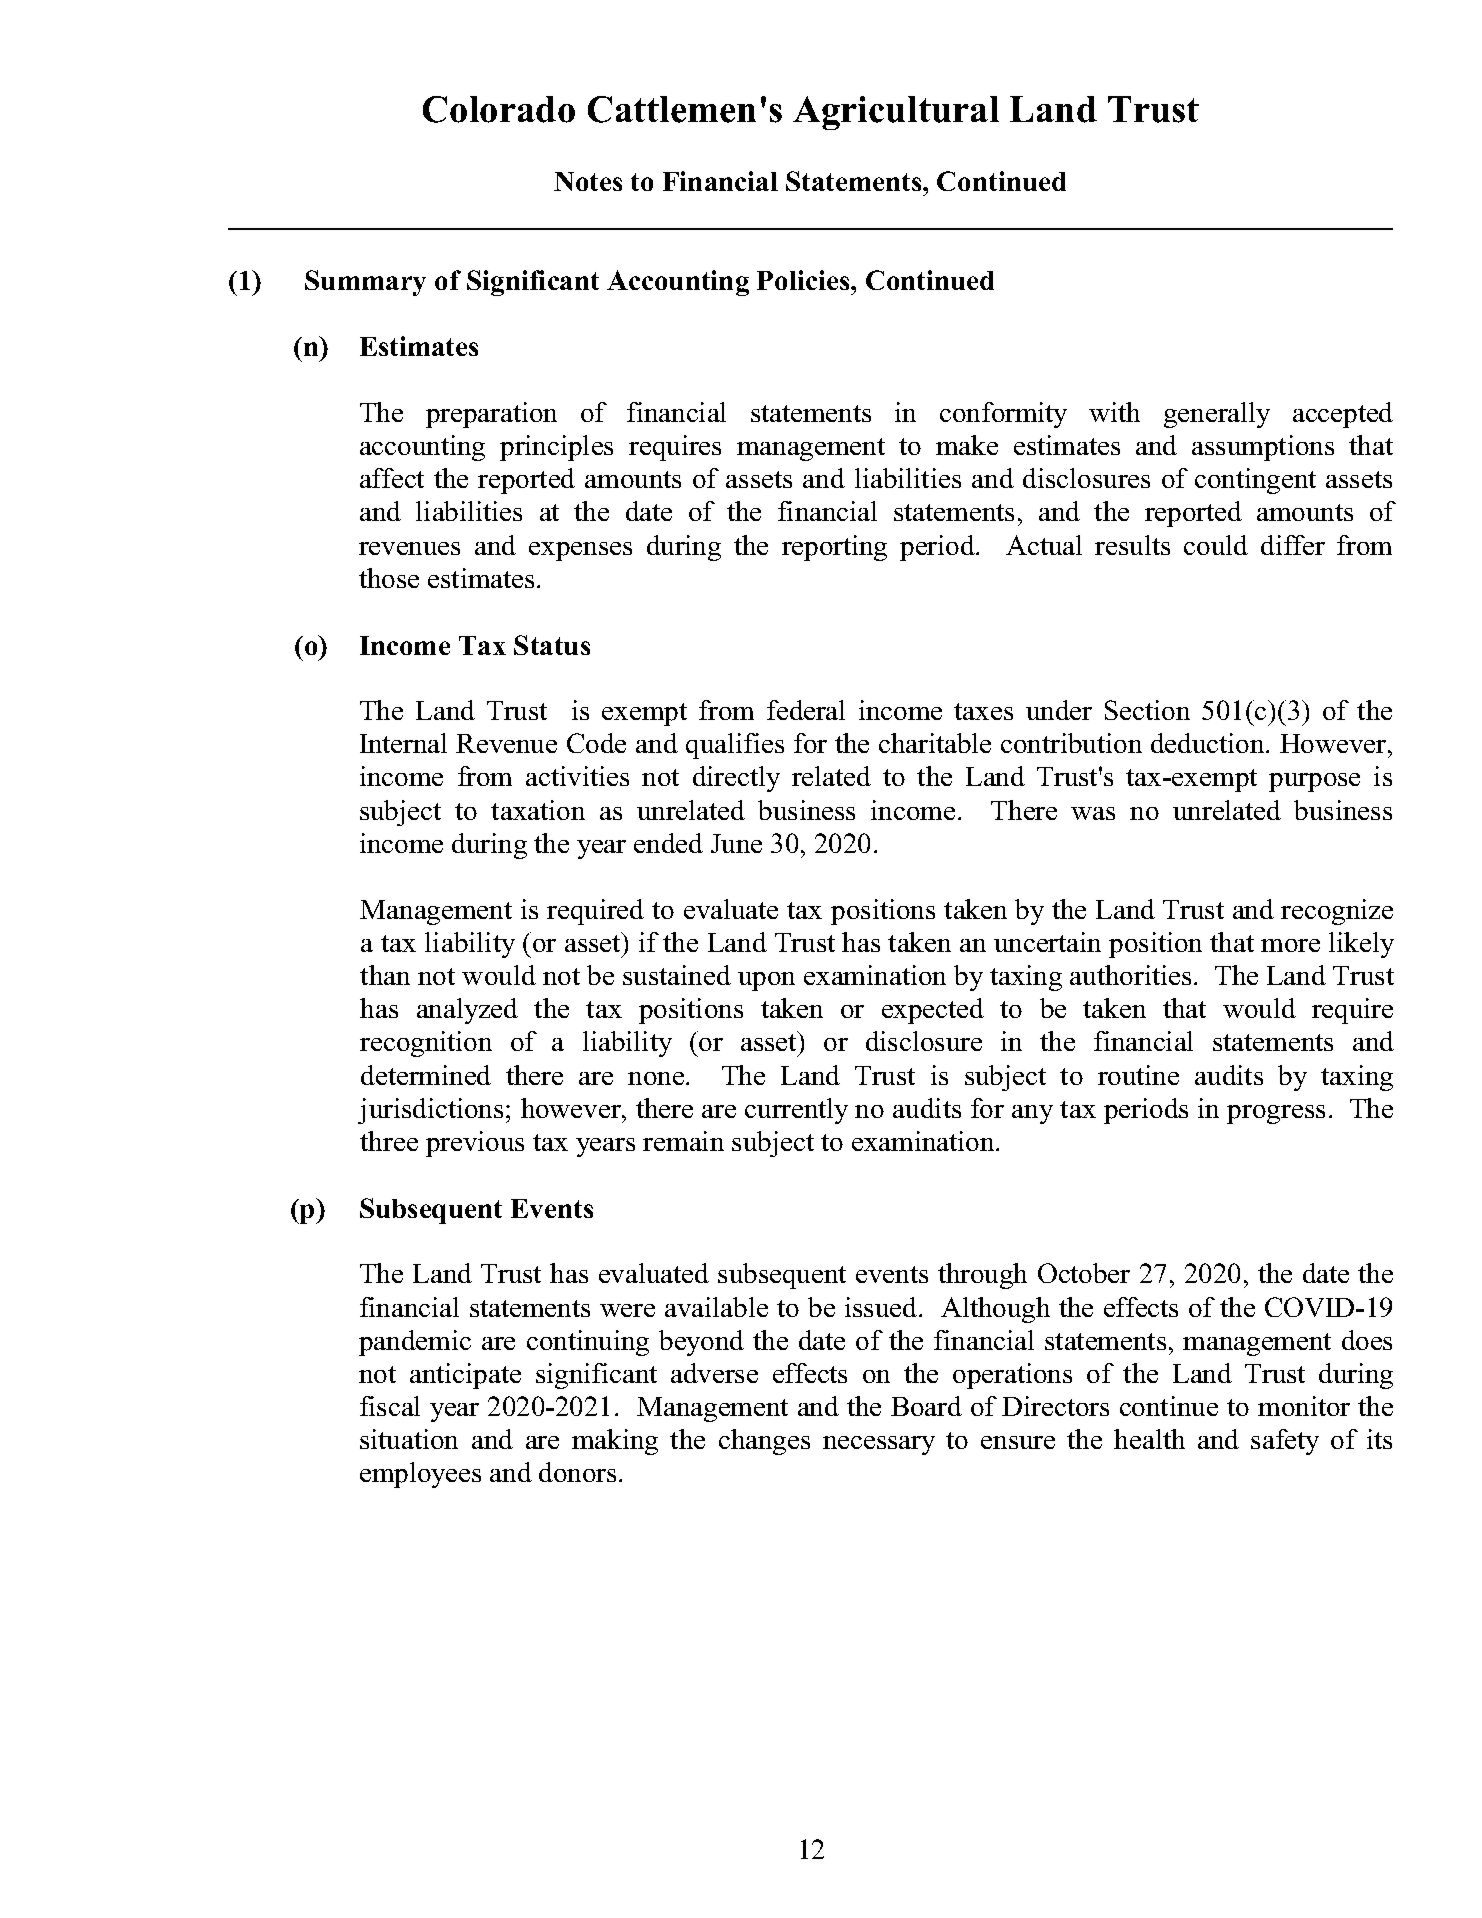 The image size is (1482, 1918). What do you see at coordinates (1314, 782) in the screenshot?
I see `purpose` at bounding box center [1314, 782].
